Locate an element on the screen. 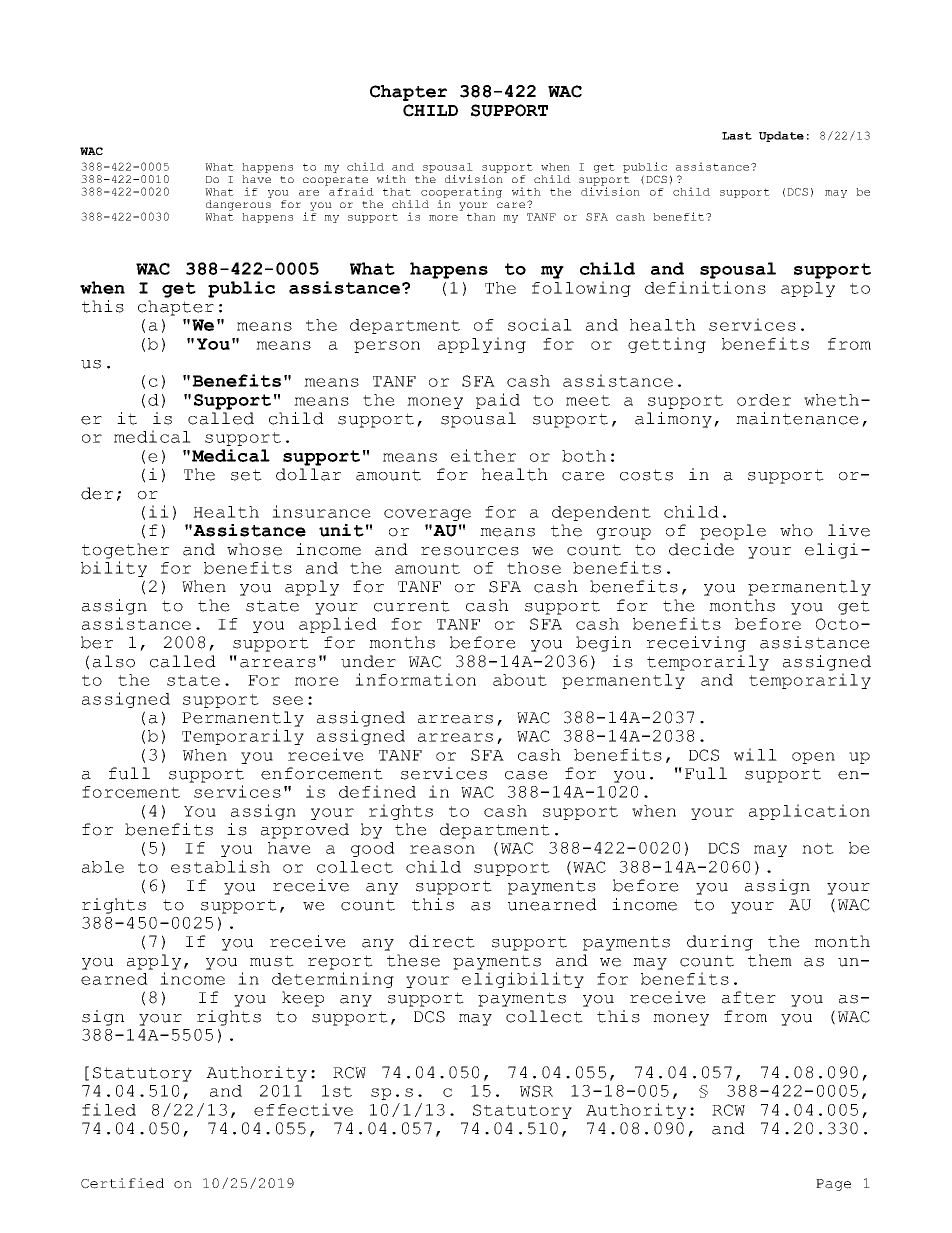  about is located at coordinates (520, 680).
